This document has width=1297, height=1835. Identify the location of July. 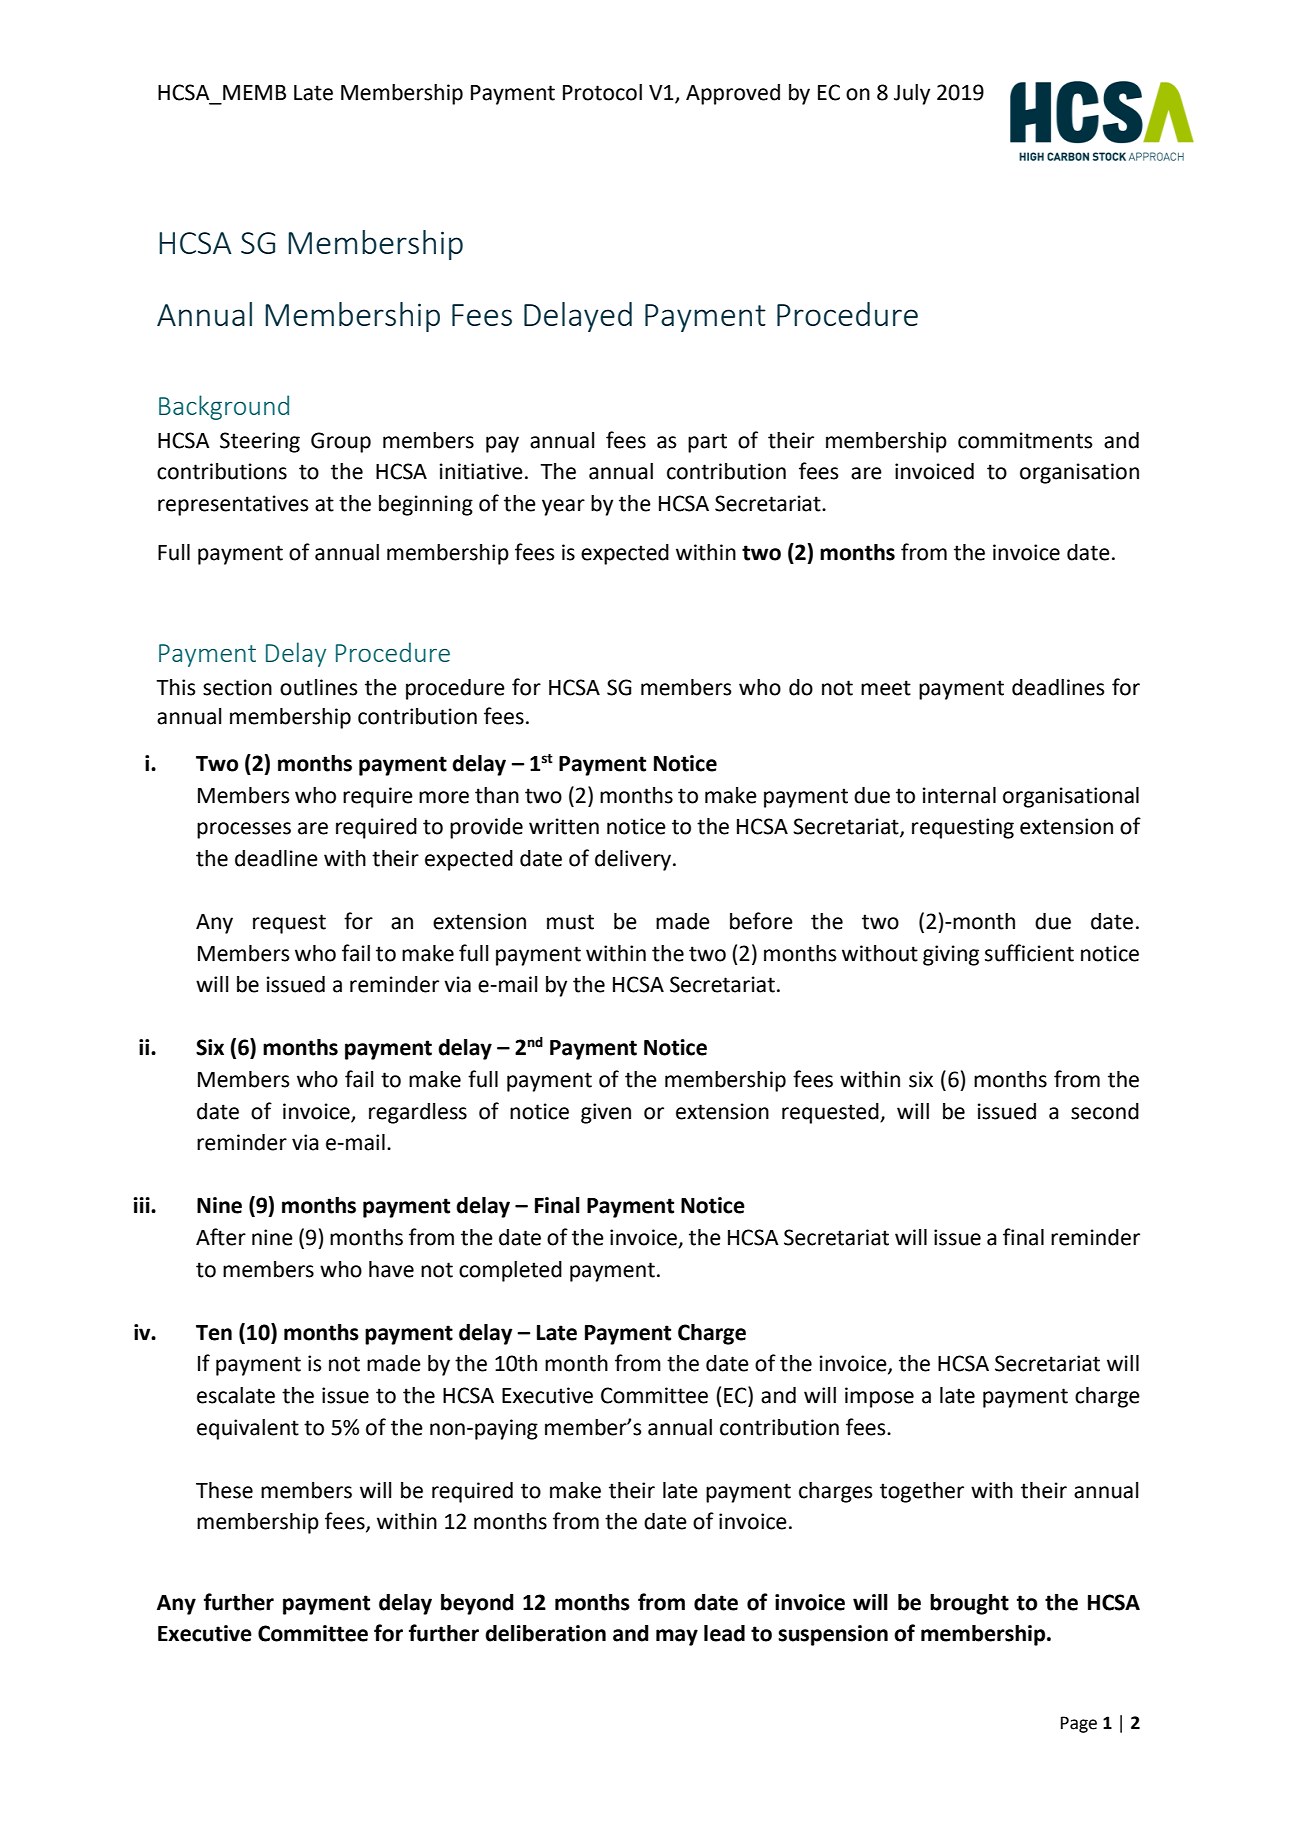
(912, 94).
